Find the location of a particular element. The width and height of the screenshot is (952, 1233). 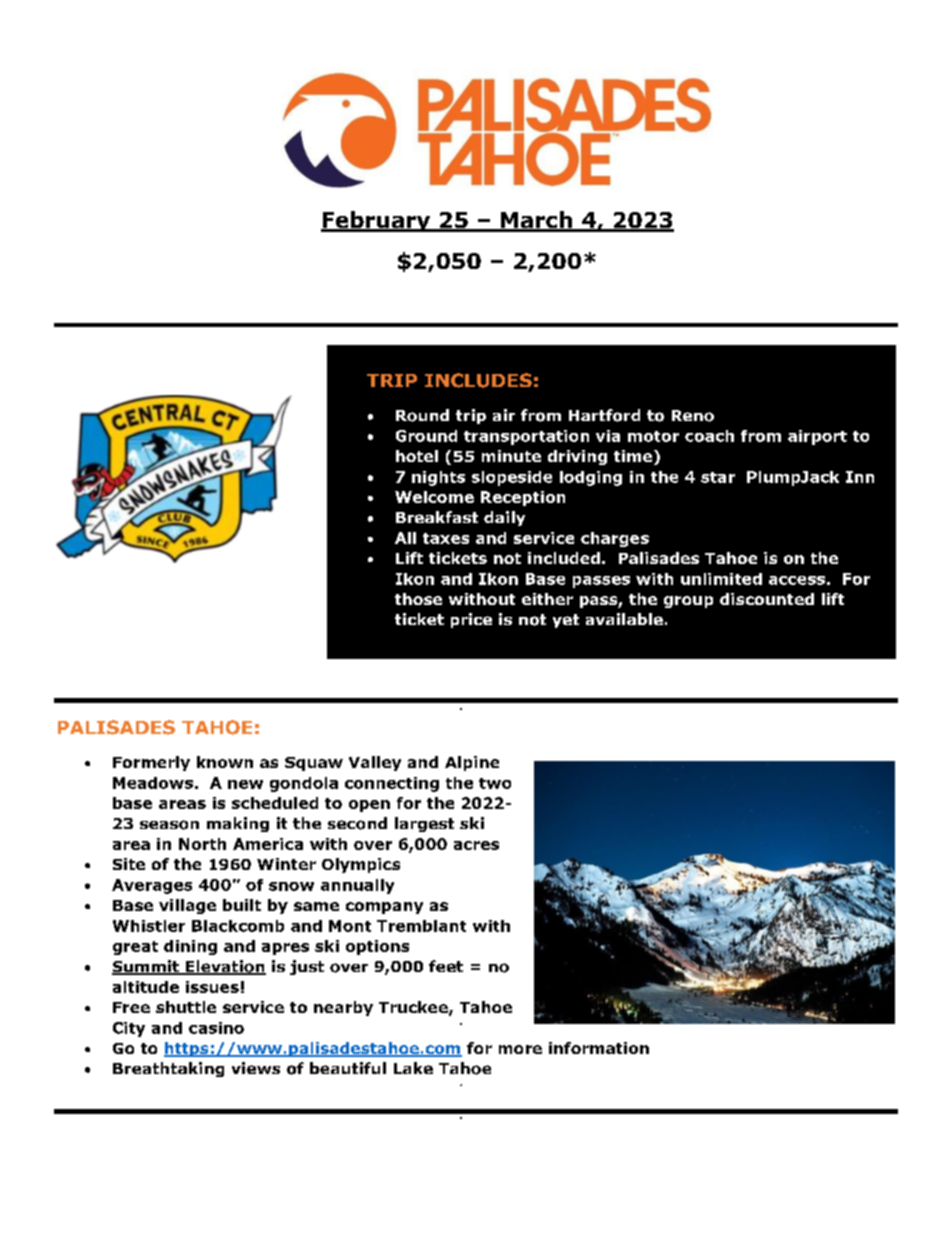

known is located at coordinates (225, 762).
